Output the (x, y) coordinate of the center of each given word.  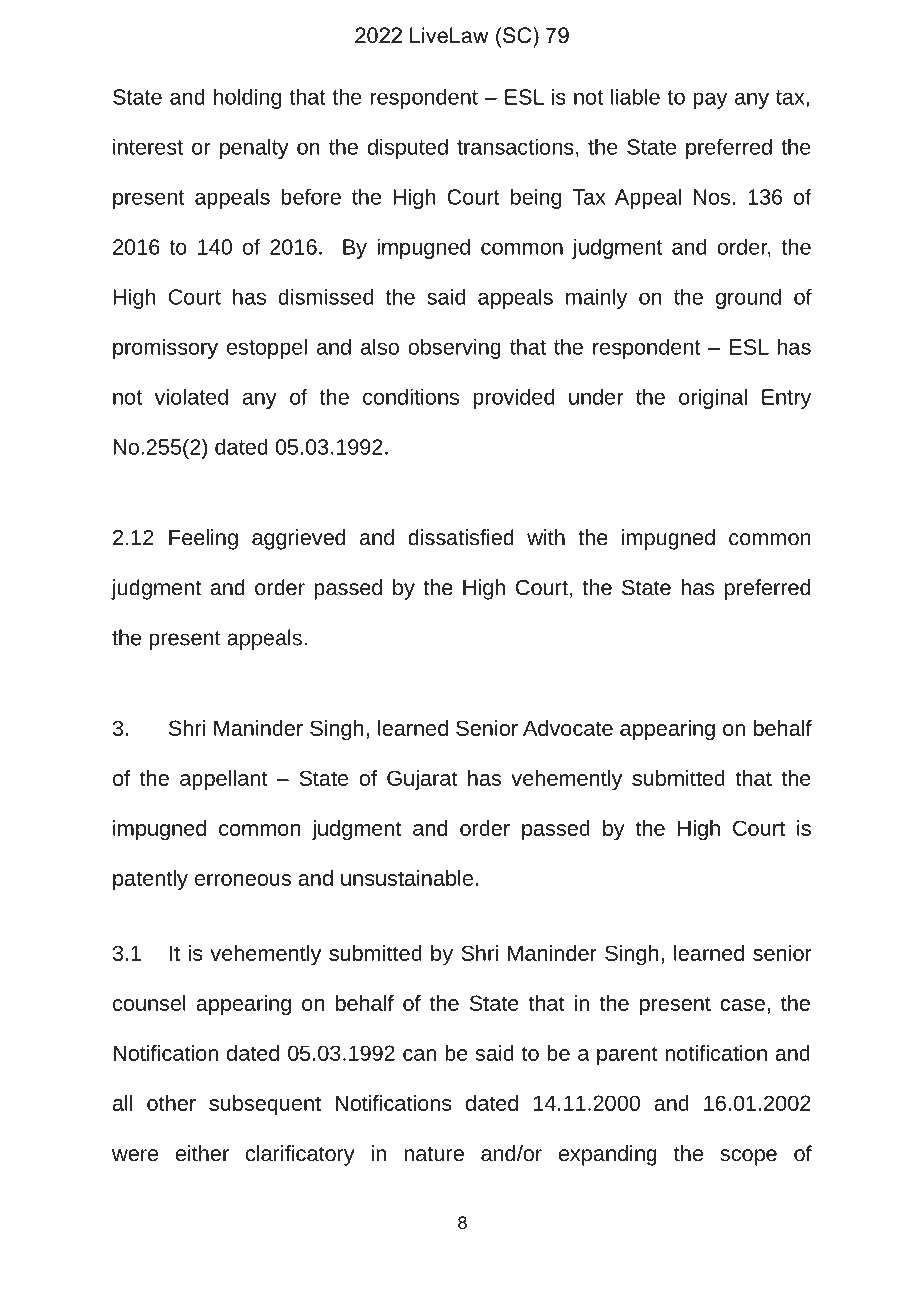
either (202, 1153)
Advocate (568, 728)
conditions (411, 396)
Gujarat (422, 780)
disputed (408, 148)
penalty (254, 148)
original (713, 398)
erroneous (243, 880)
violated (191, 396)
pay (710, 101)
